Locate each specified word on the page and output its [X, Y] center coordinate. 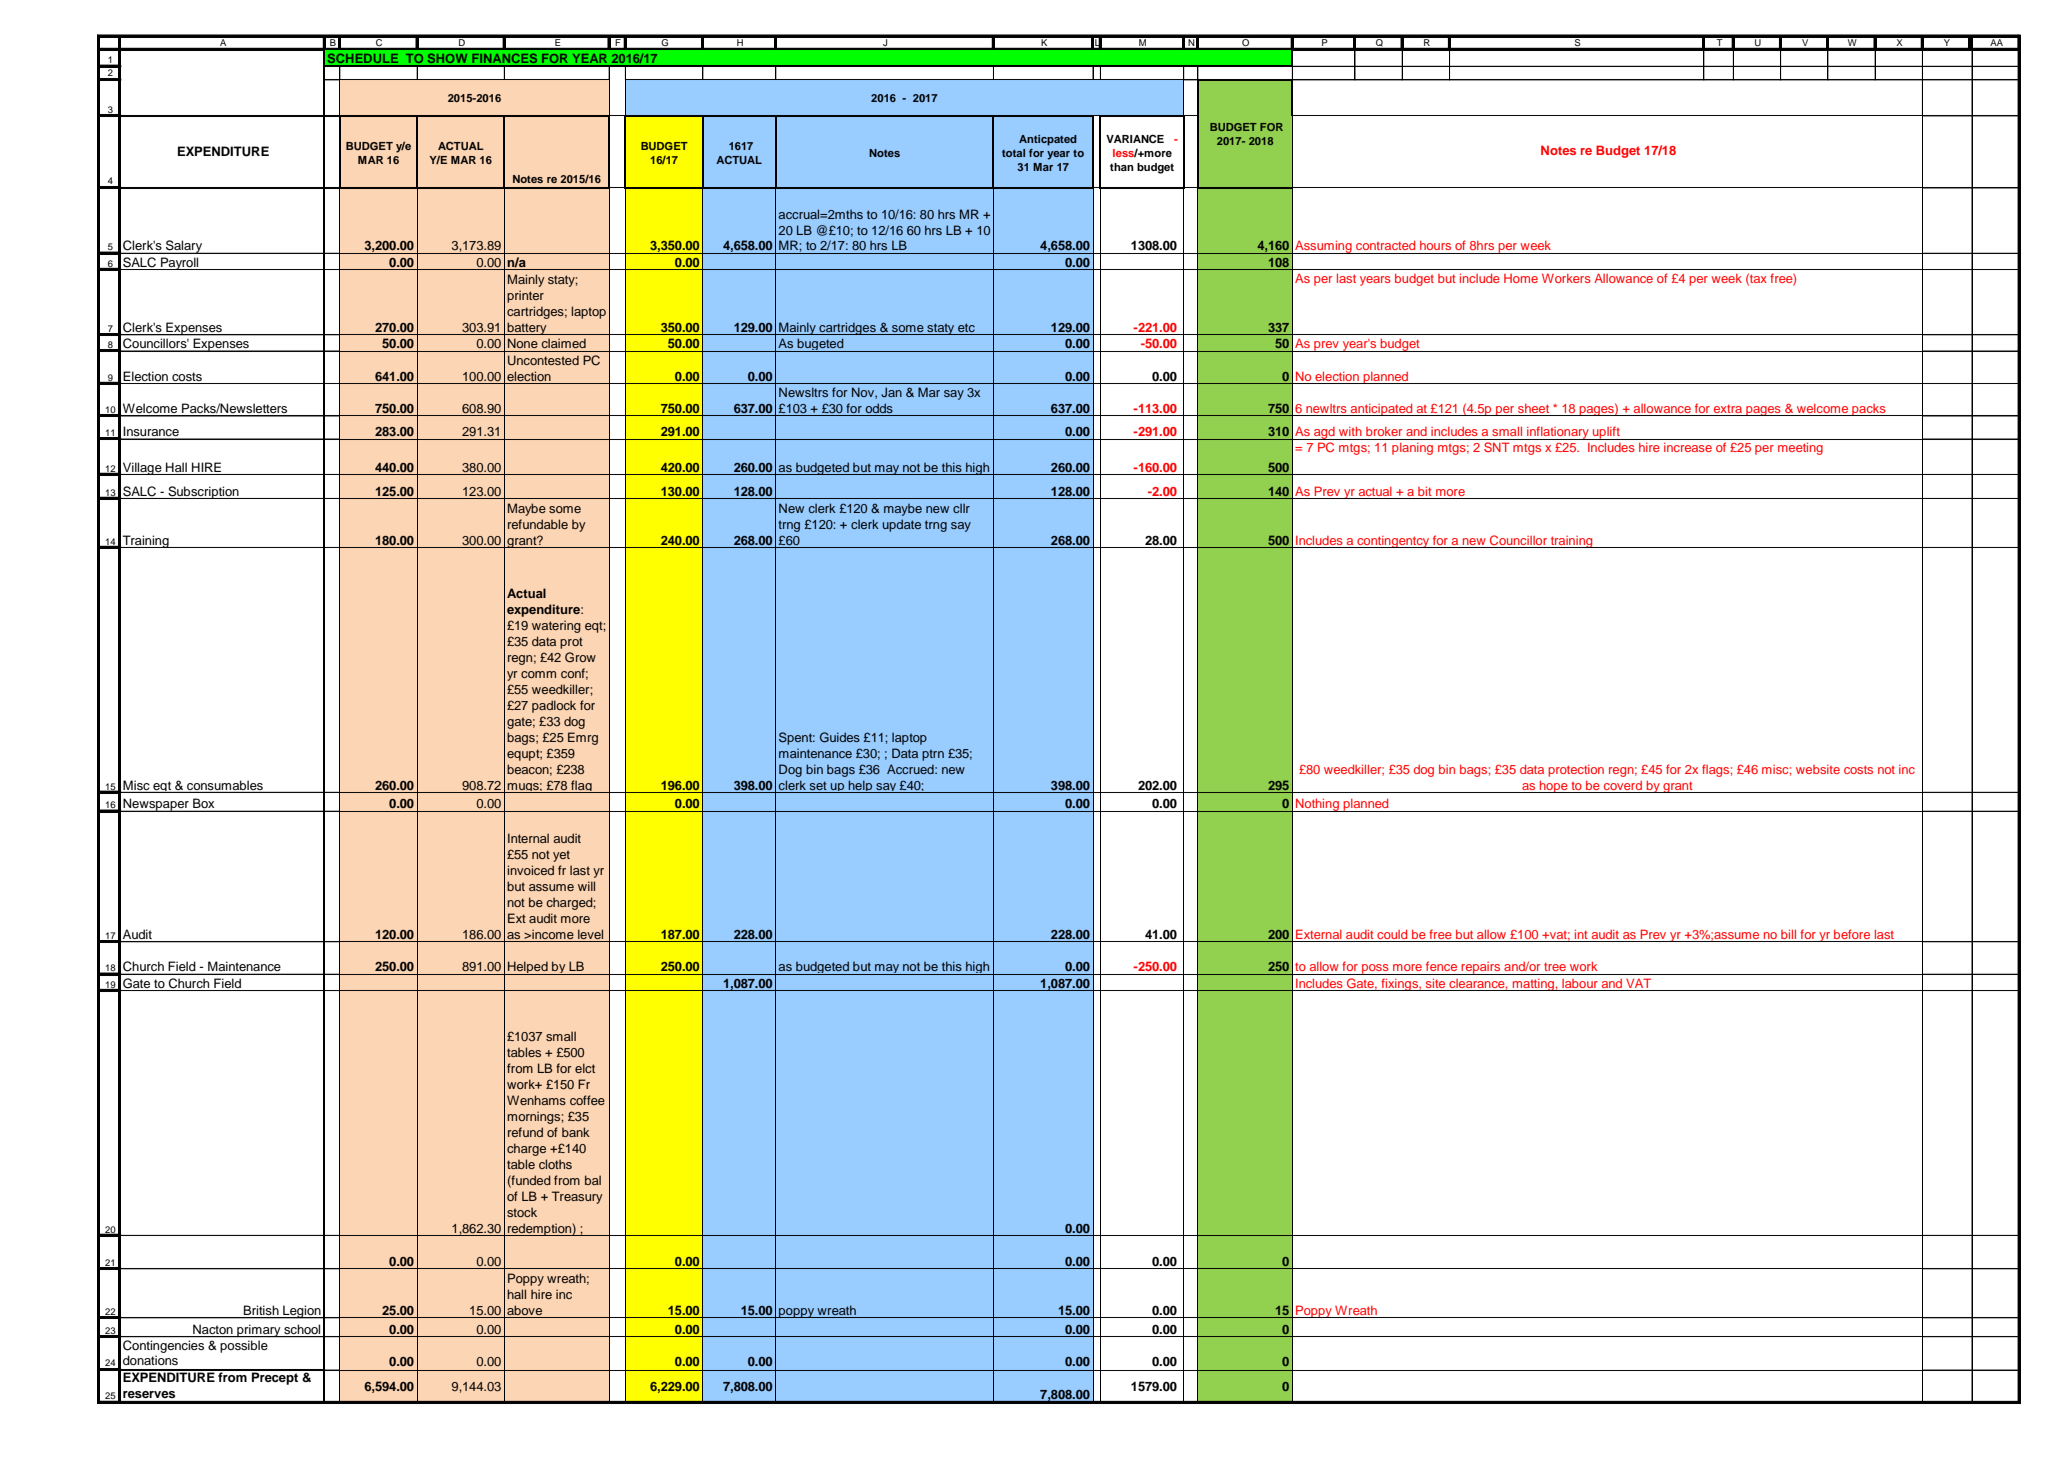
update [902, 525]
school [302, 1330]
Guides [840, 737]
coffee [587, 1100]
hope [1554, 786]
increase [1688, 447]
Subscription [203, 492]
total [1013, 153]
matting [1533, 985]
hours [1435, 245]
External [1319, 935]
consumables [225, 785]
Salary [184, 247]
